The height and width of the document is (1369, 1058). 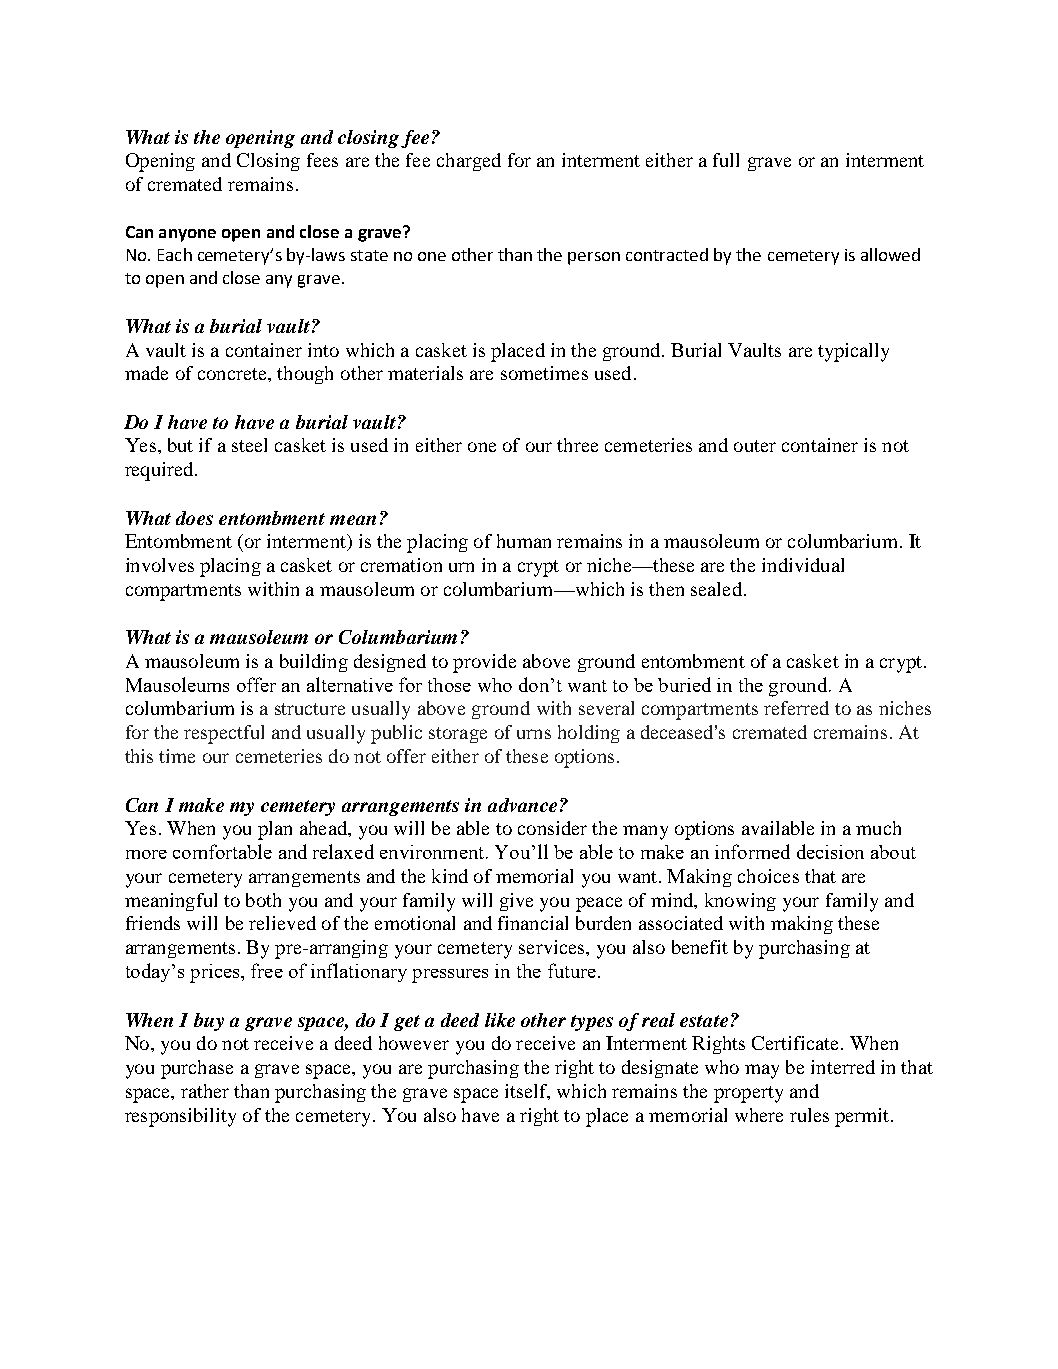 I want to click on charged, so click(x=469, y=162).
